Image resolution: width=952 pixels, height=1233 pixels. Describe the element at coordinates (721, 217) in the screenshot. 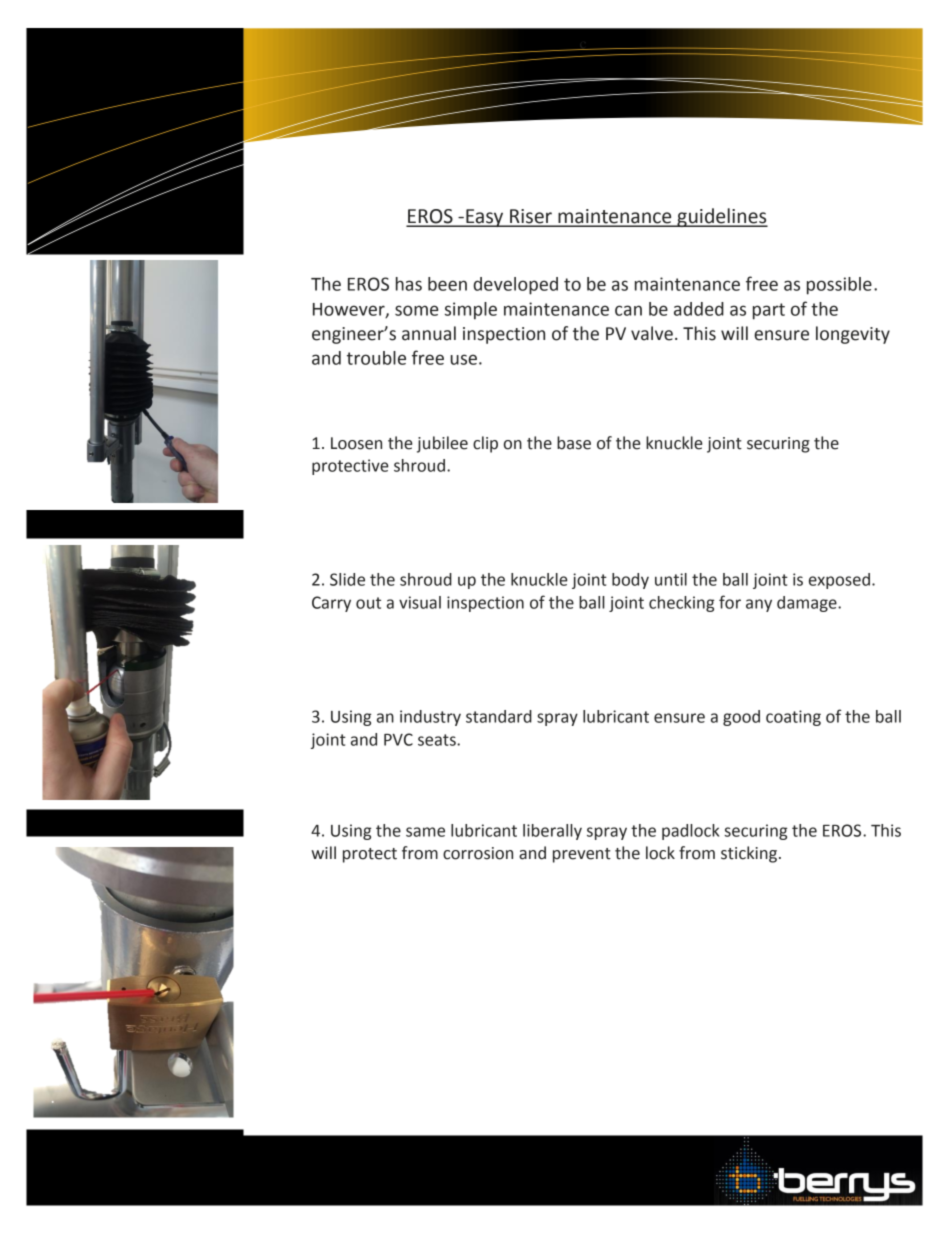

I see `guidelines` at that location.
